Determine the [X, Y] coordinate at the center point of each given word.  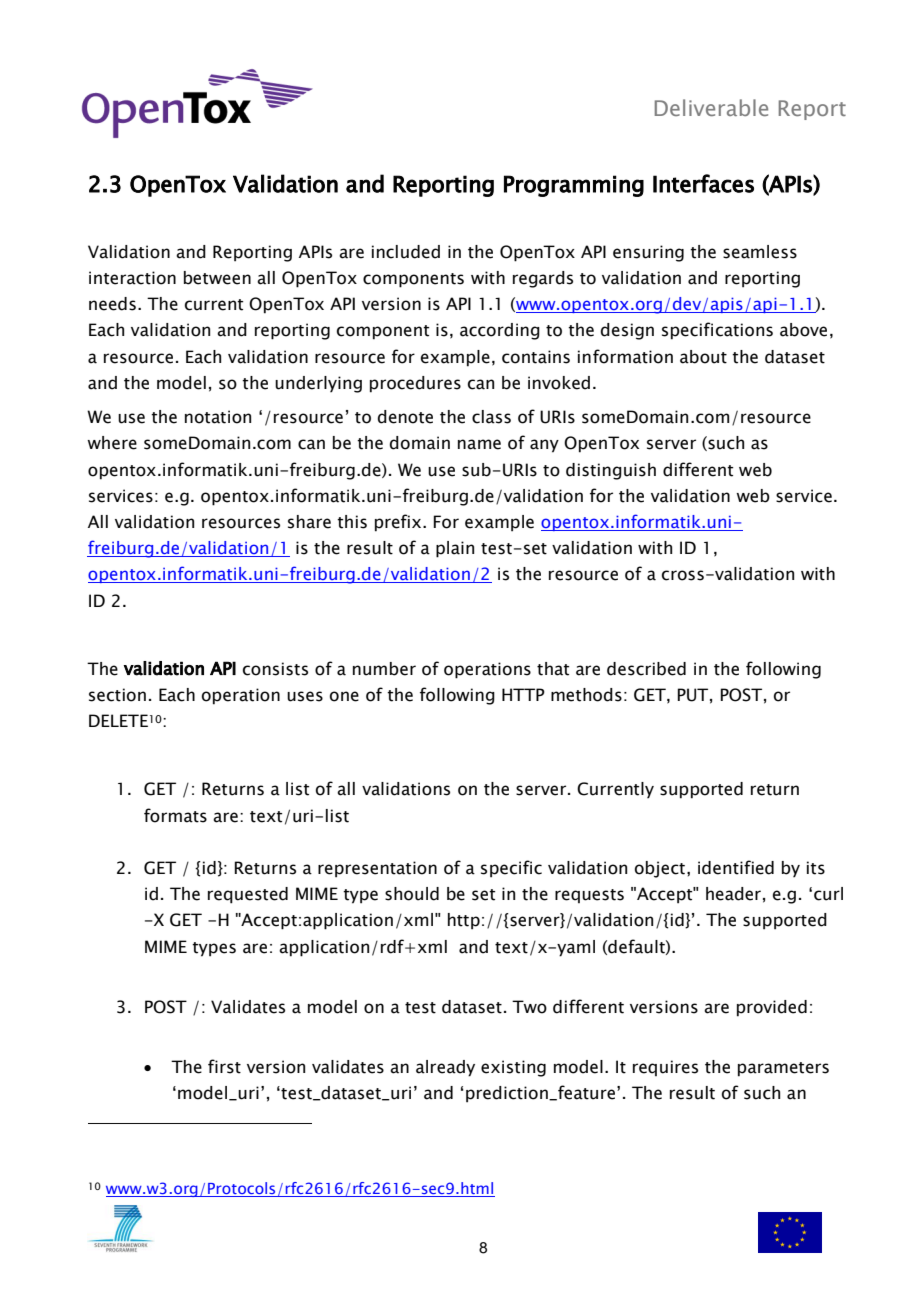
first [224, 1066]
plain [455, 549]
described [646, 669]
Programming [574, 186]
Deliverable [711, 107]
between [217, 278]
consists [275, 669]
